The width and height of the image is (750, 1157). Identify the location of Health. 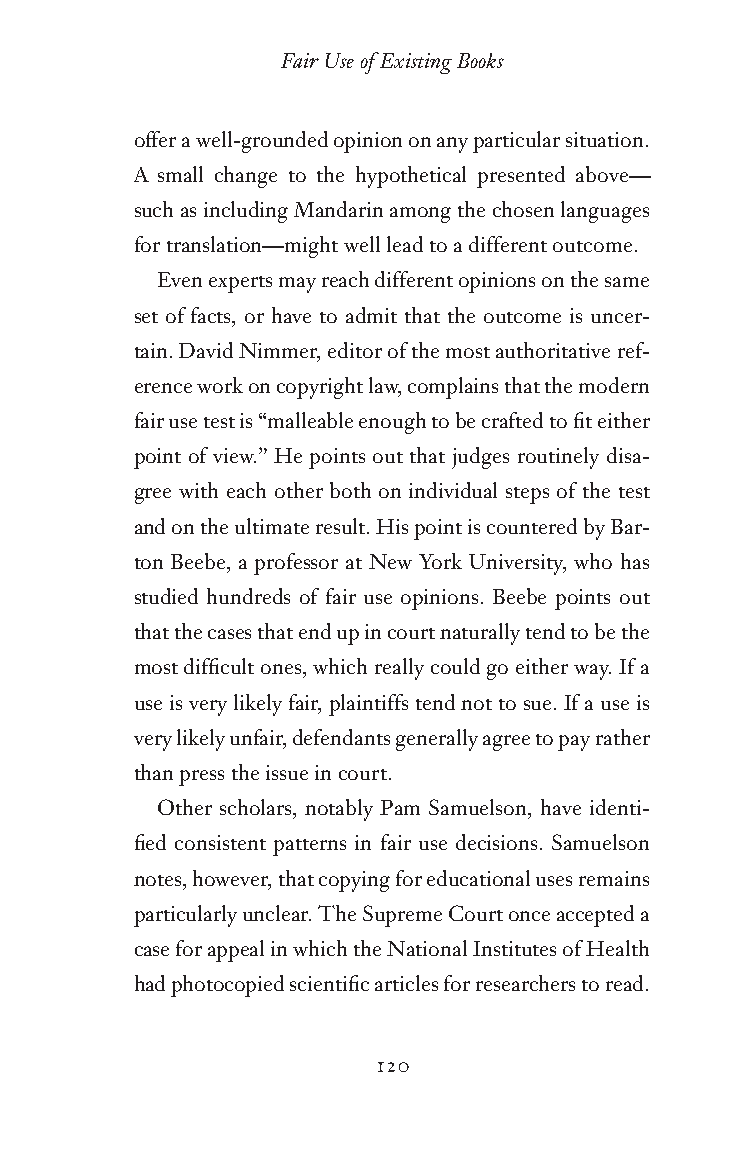
(617, 948).
